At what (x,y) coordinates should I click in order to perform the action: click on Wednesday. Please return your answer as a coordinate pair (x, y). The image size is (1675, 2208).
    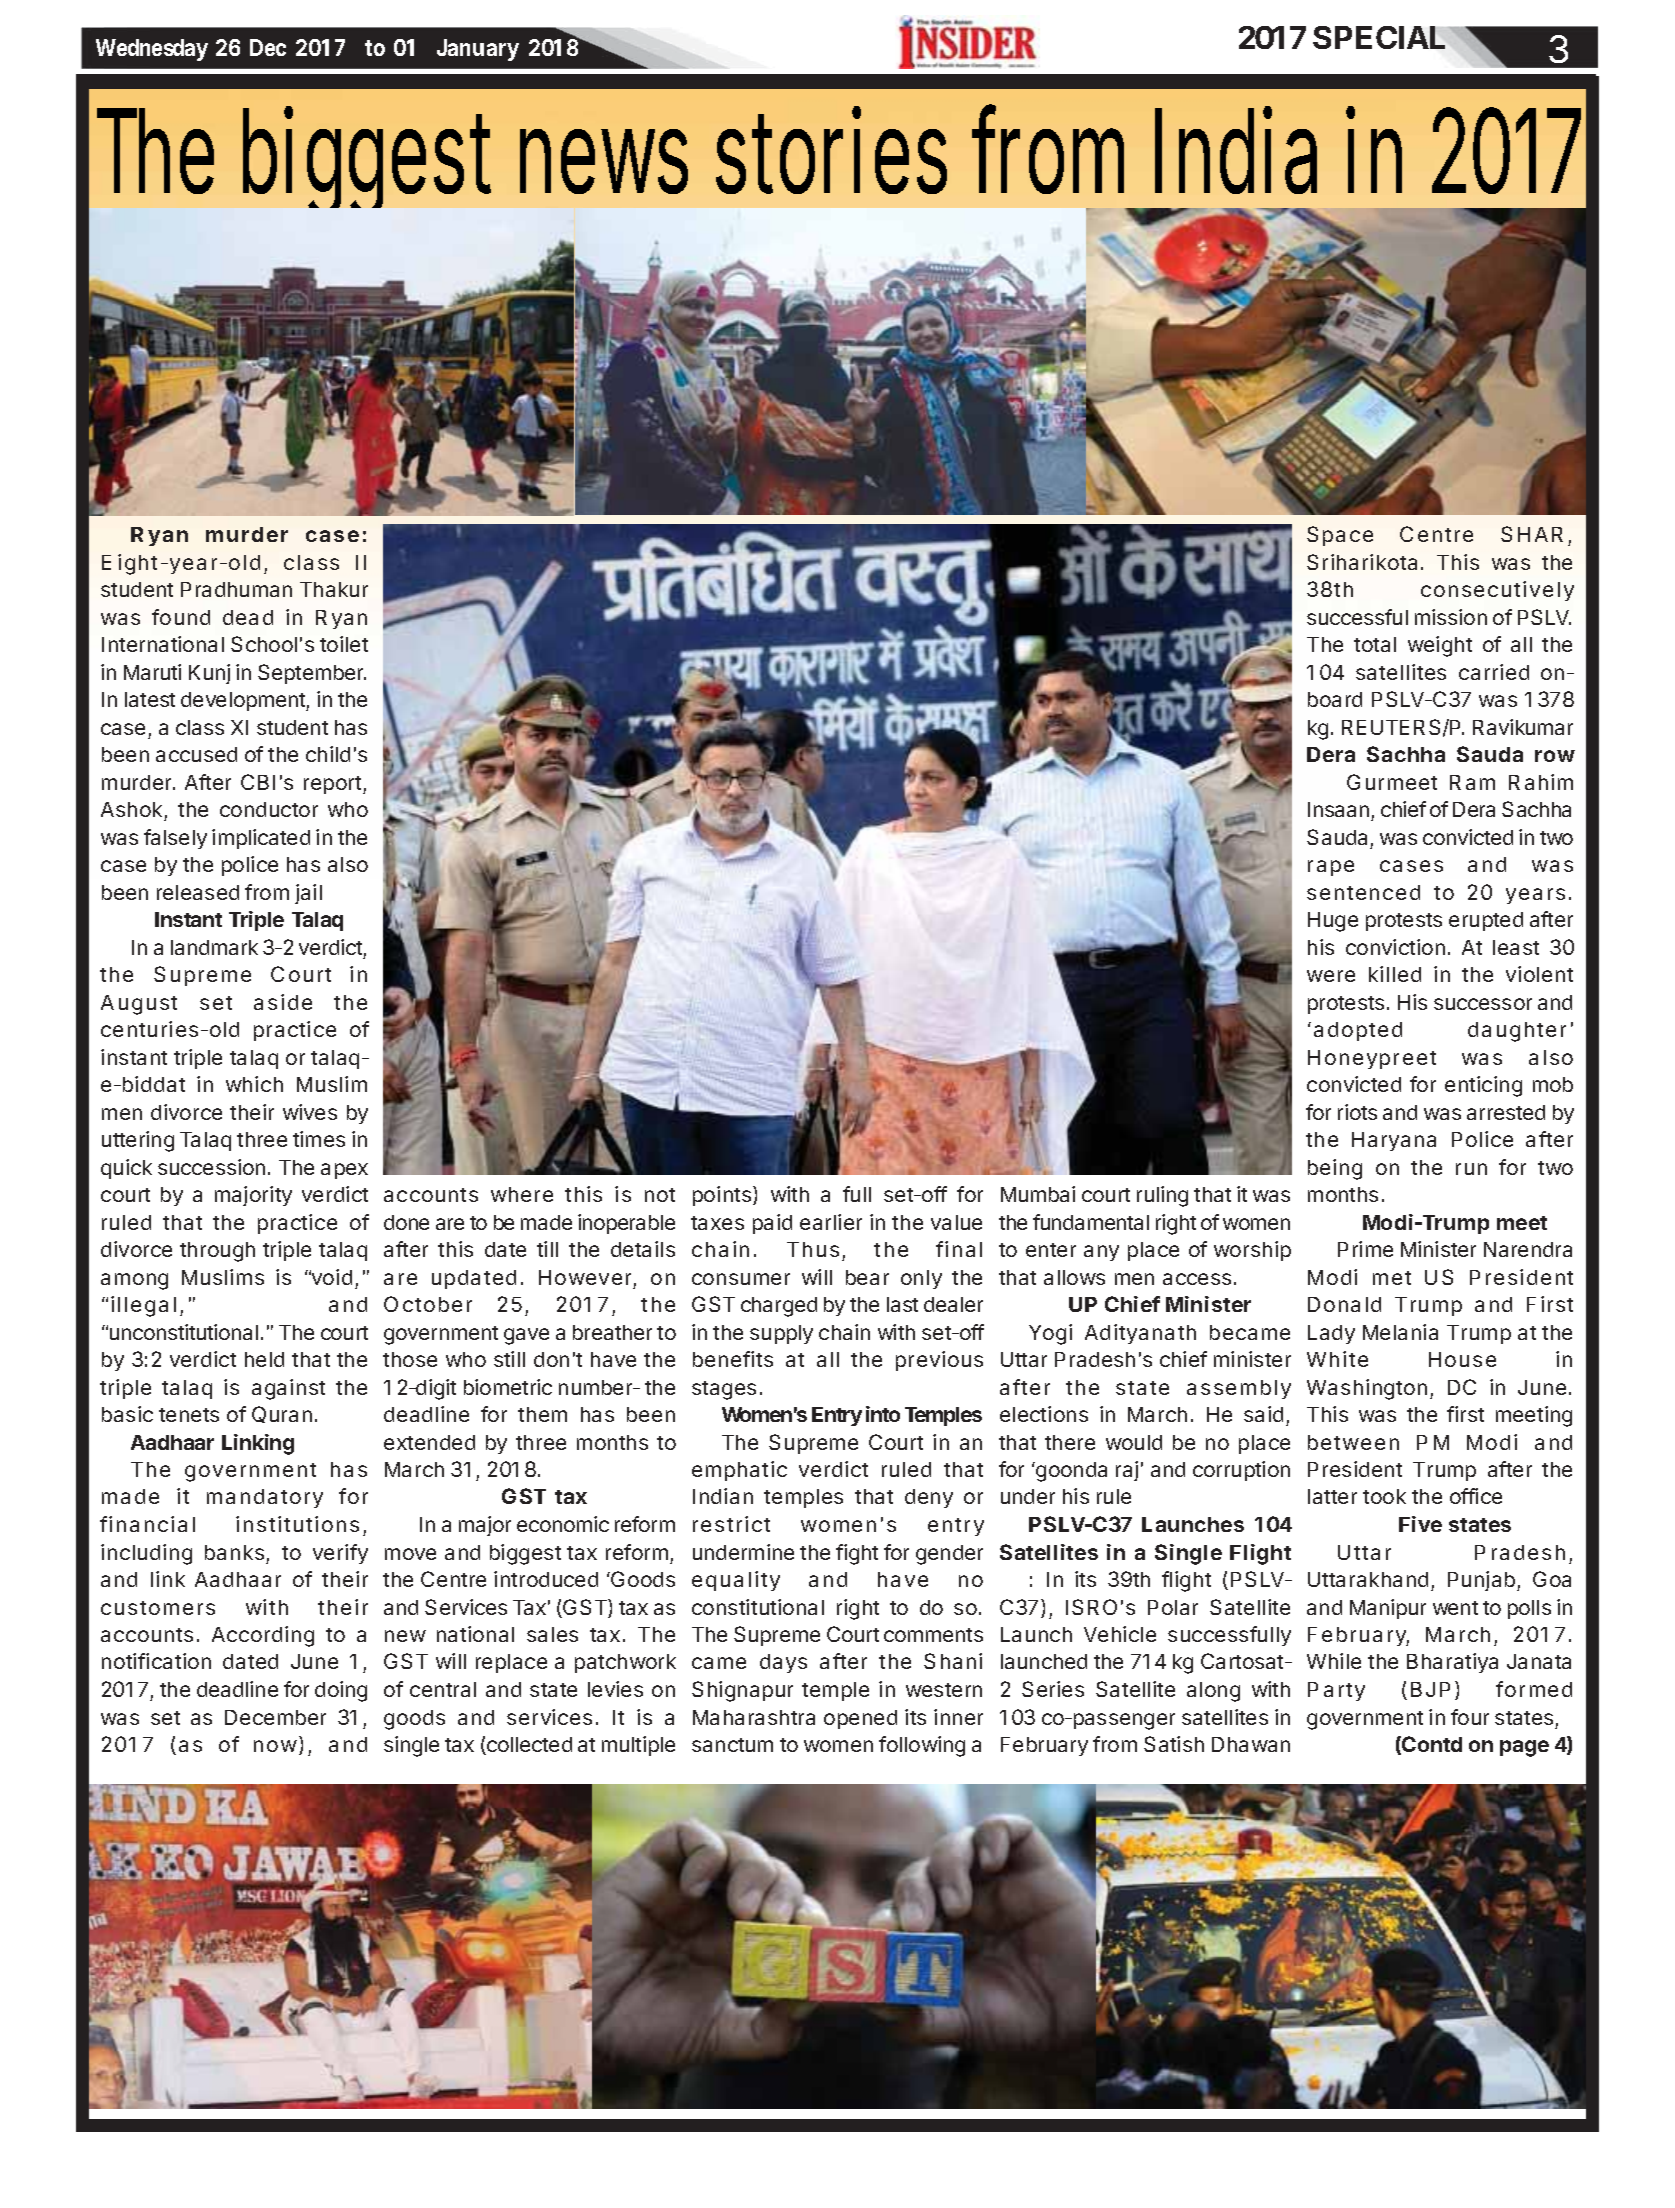
    Looking at the image, I should click on (152, 50).
